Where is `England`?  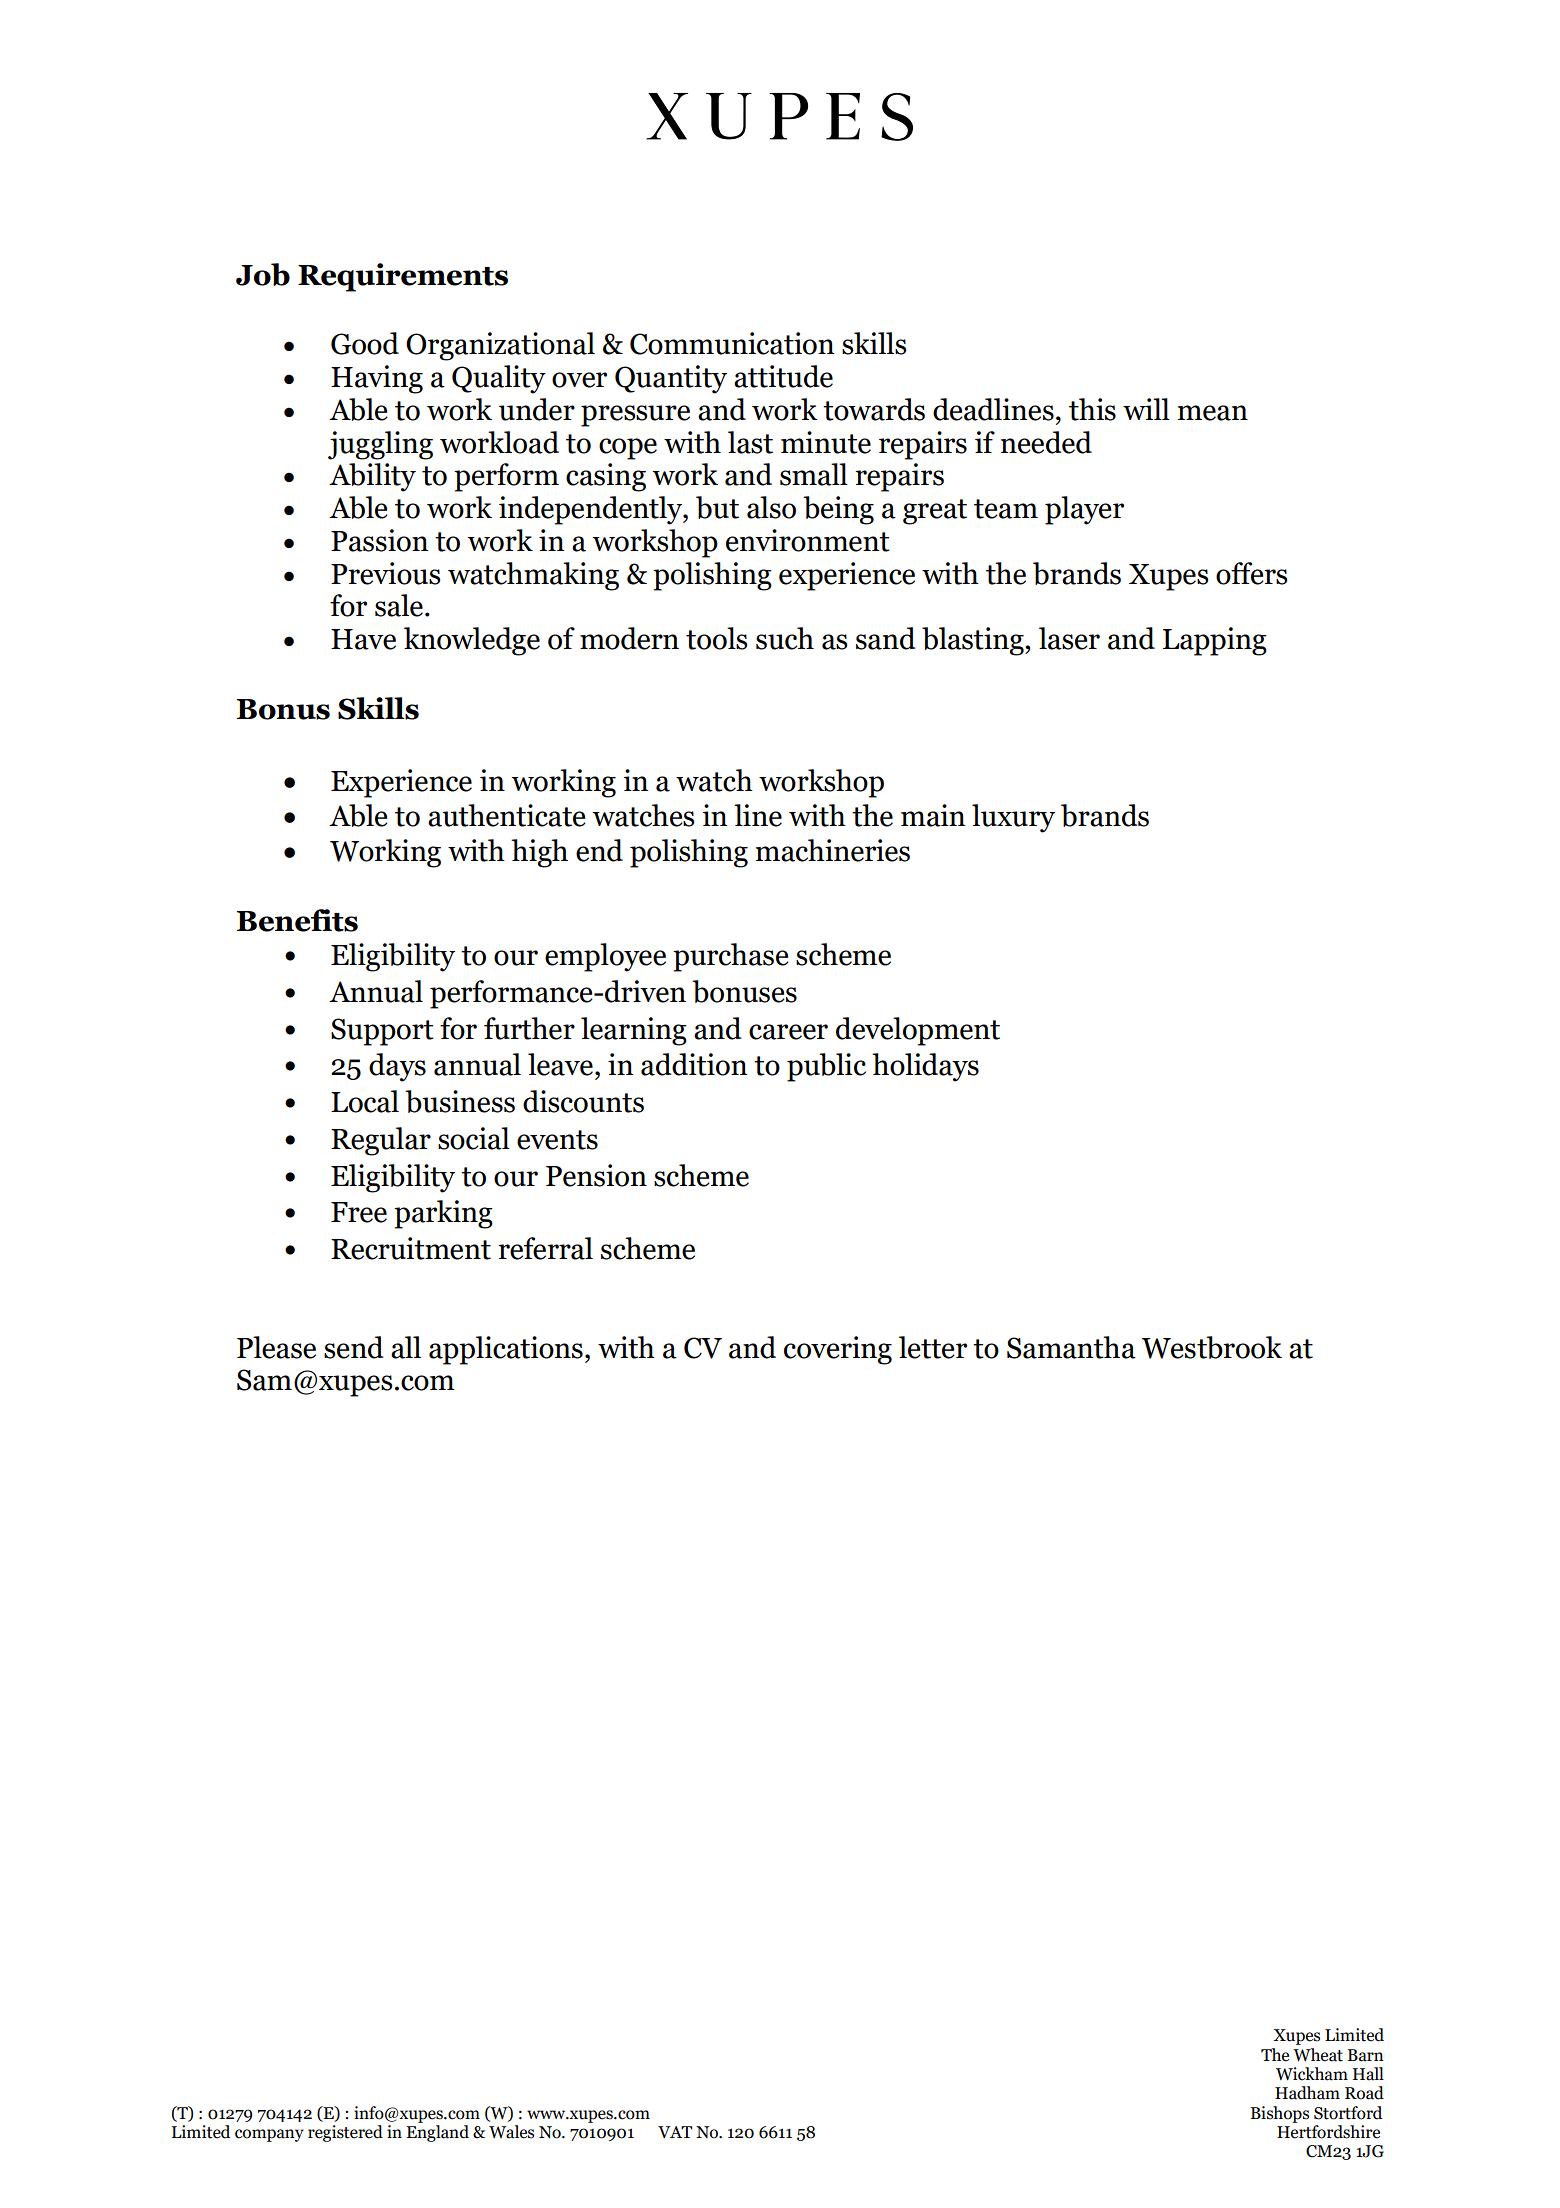
England is located at coordinates (437, 2133).
